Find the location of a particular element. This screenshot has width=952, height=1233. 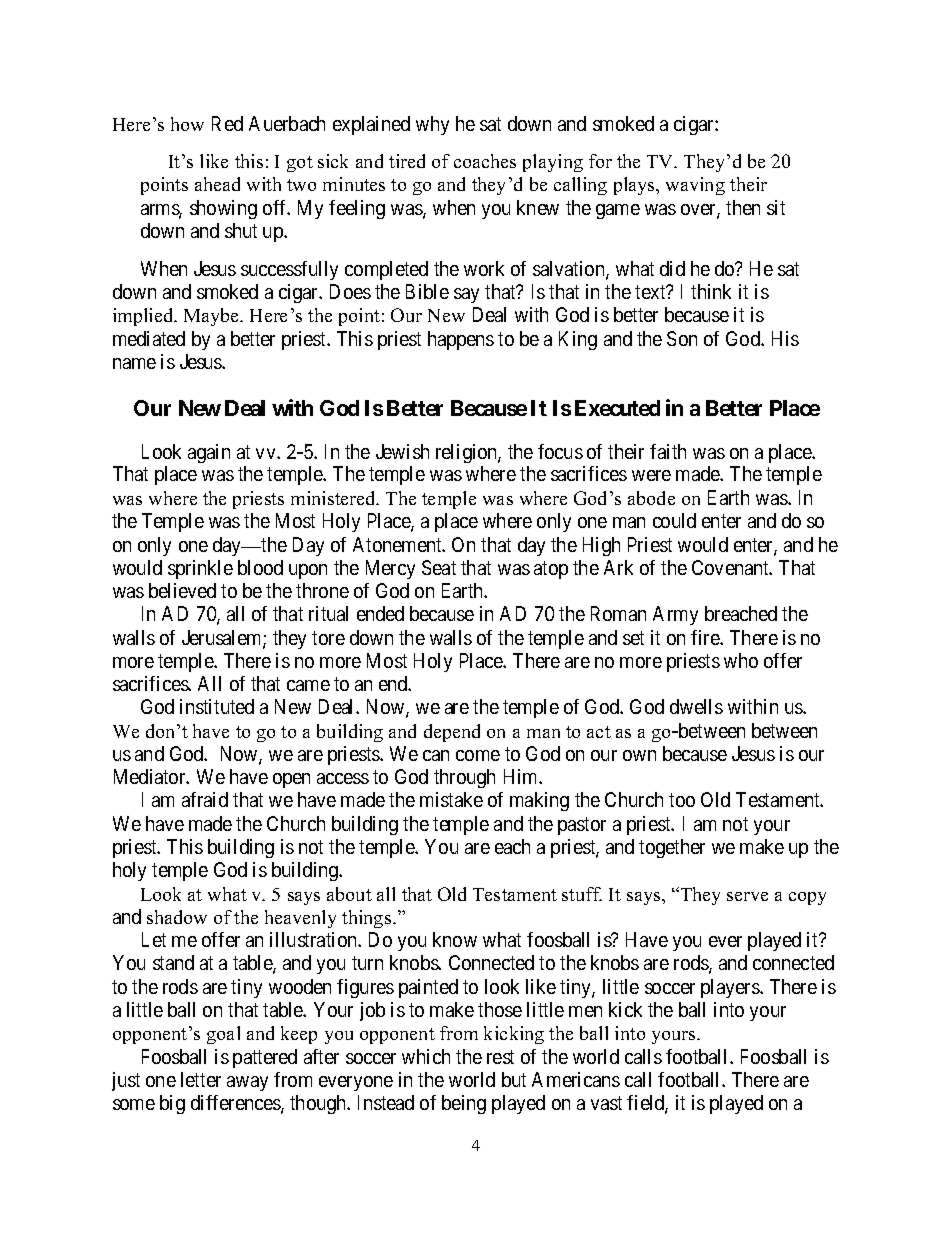

together is located at coordinates (672, 848).
